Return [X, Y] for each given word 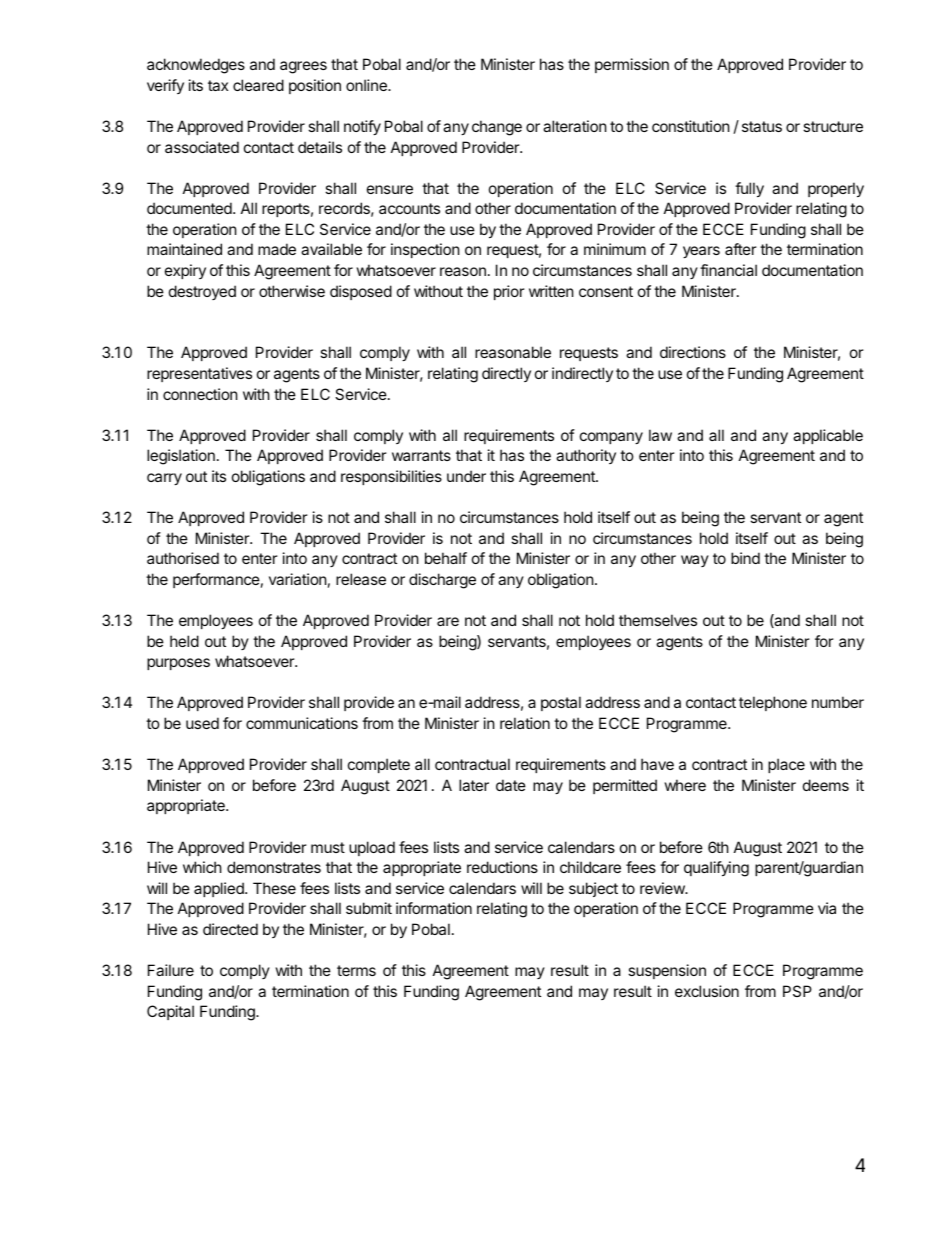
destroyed [202, 292]
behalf [446, 558]
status [762, 126]
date [511, 785]
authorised [183, 558]
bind [745, 558]
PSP [797, 991]
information [434, 908]
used [202, 723]
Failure [171, 970]
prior [509, 292]
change [497, 128]
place [786, 765]
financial [728, 270]
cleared [258, 85]
